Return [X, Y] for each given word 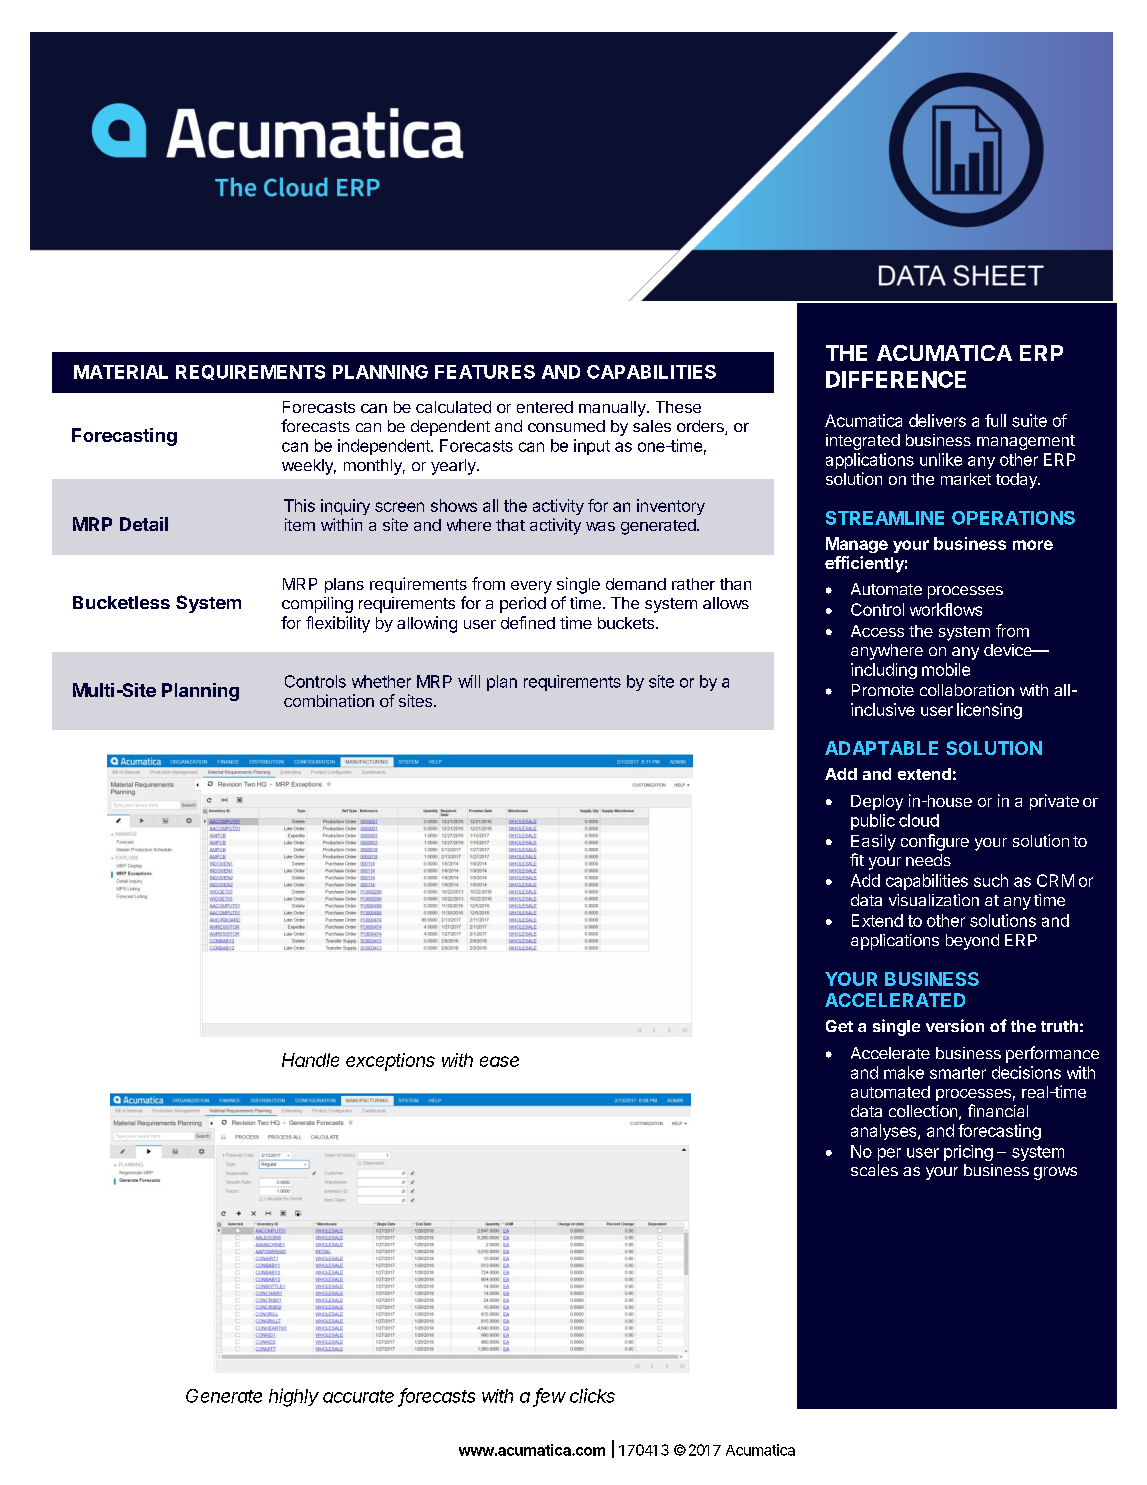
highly [294, 1397]
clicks [592, 1395]
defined [528, 622]
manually [613, 409]
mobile [946, 669]
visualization [934, 900]
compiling [317, 605]
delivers [937, 420]
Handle [310, 1060]
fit [857, 859]
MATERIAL [121, 372]
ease [499, 1061]
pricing [968, 1153]
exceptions [390, 1062]
